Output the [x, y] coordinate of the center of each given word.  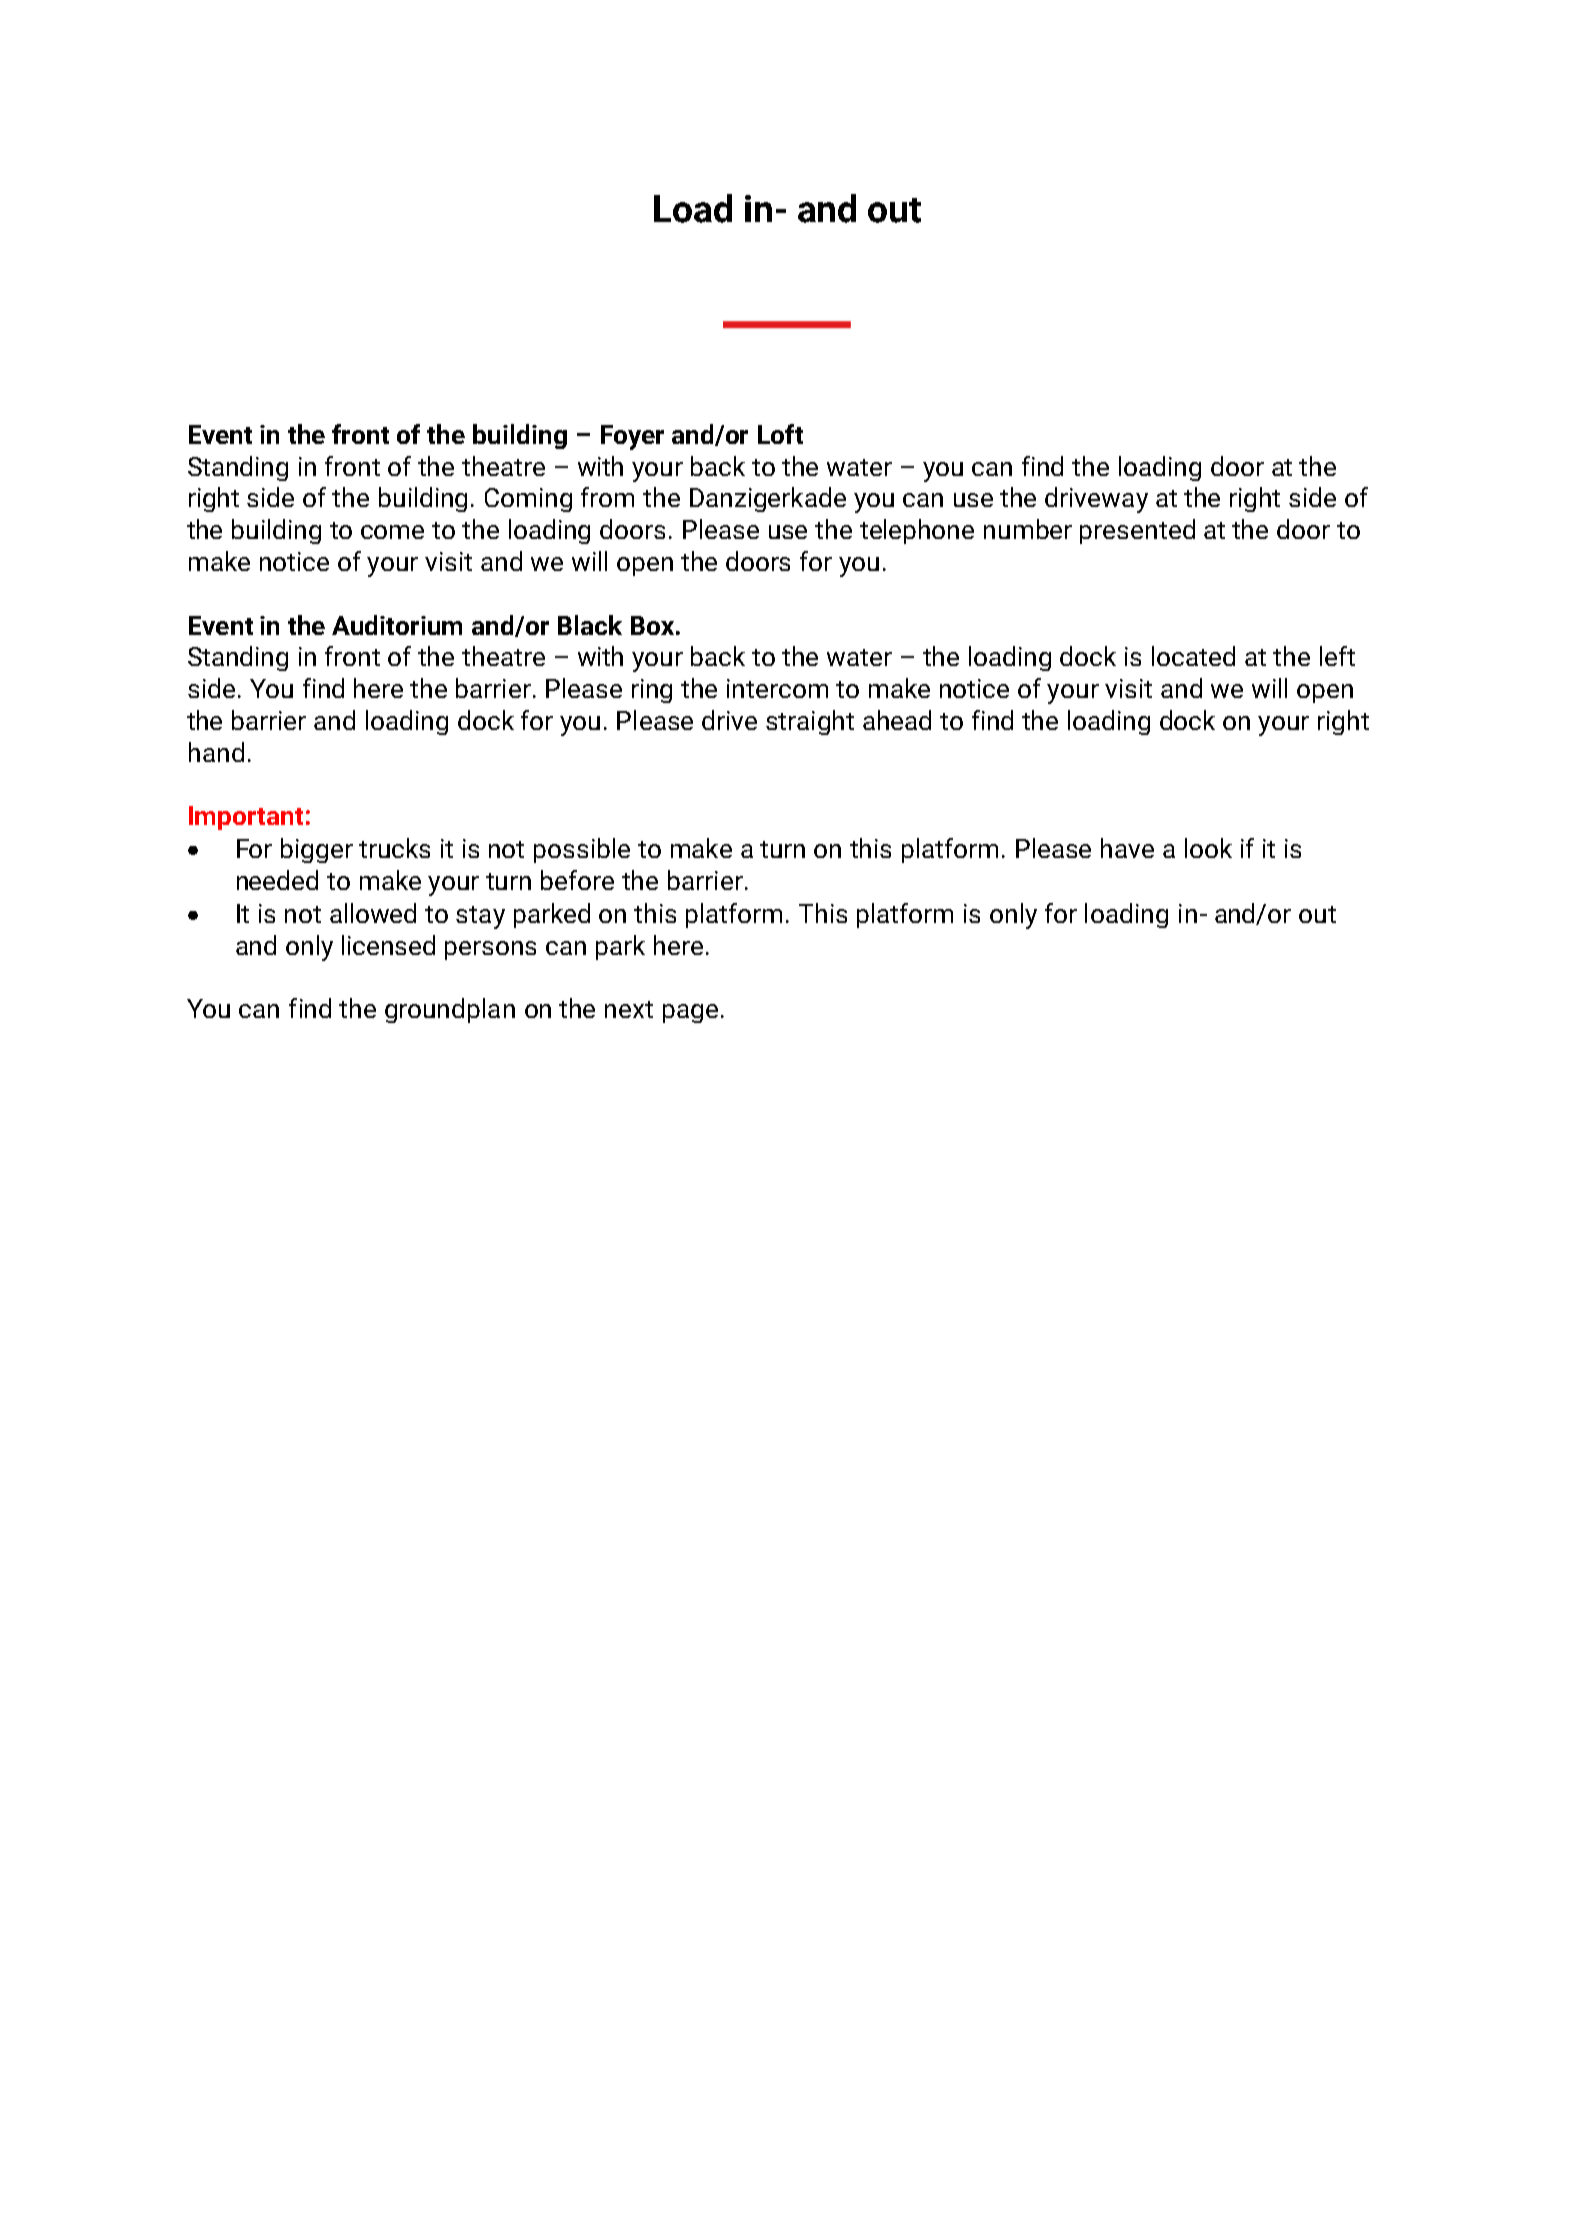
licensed [388, 945]
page [690, 1013]
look [1208, 848]
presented [1137, 531]
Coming [528, 500]
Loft [780, 434]
